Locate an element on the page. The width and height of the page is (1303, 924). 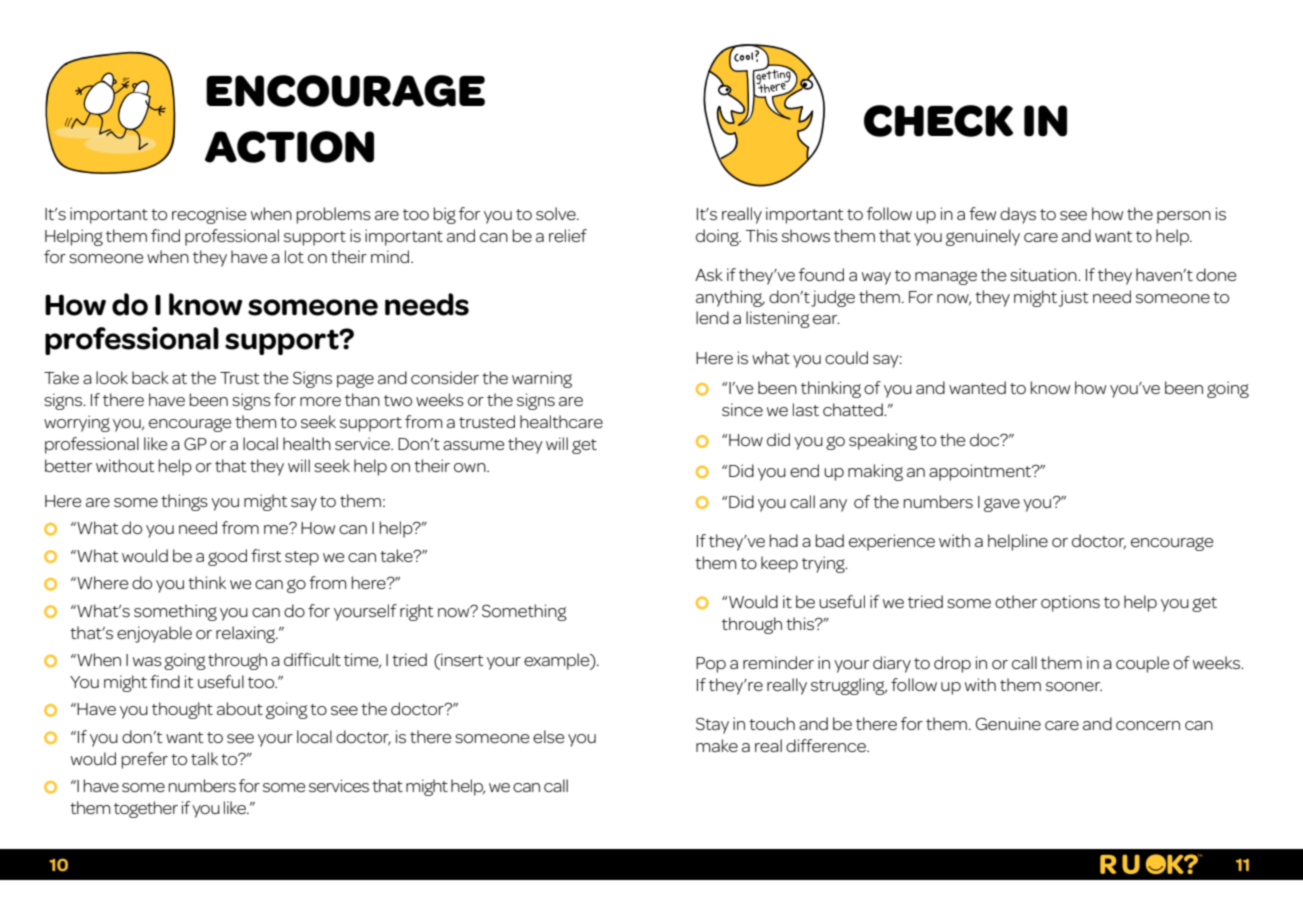
things is located at coordinates (184, 502).
